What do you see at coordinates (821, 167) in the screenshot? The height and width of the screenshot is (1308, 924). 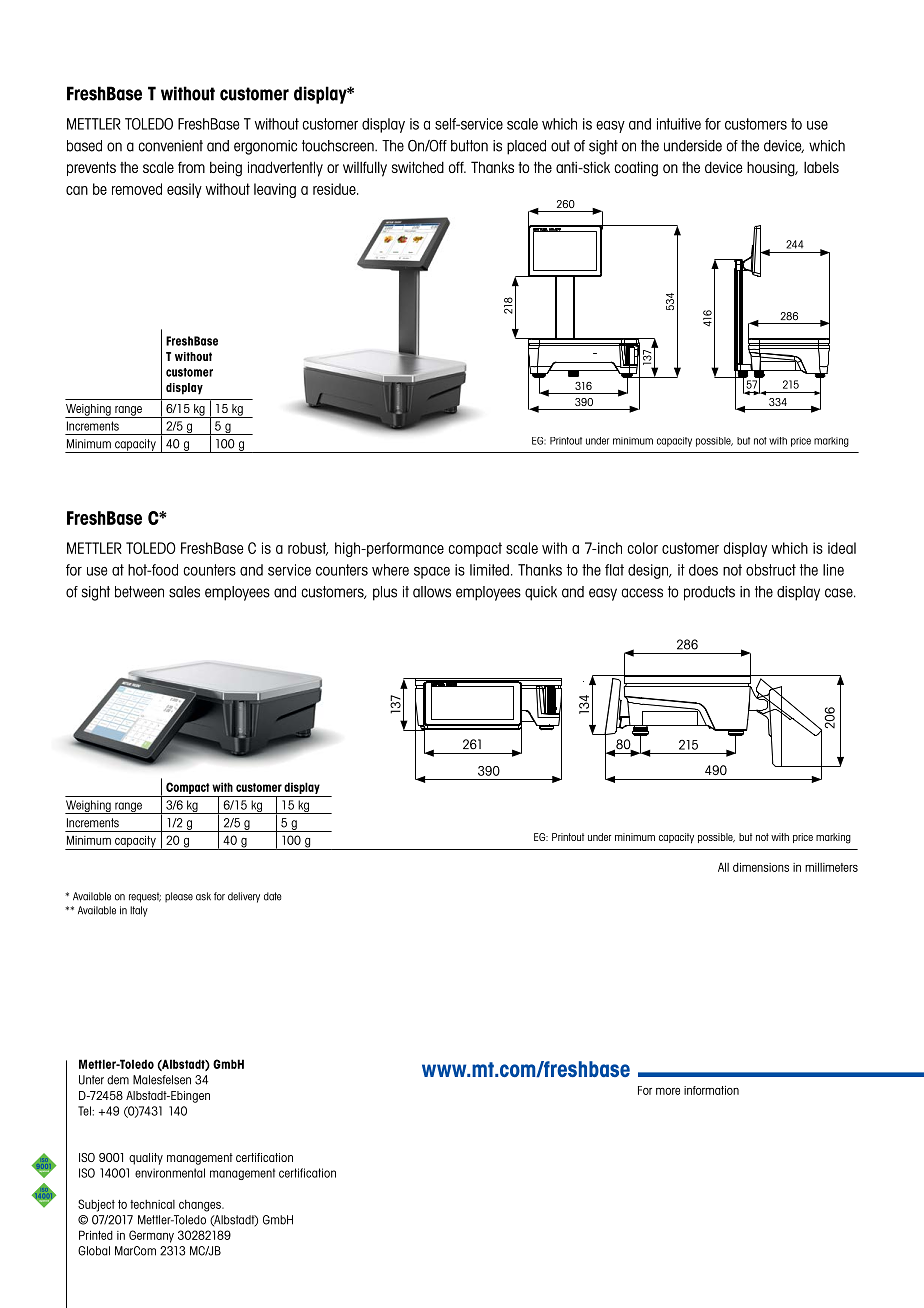 I see `labels` at bounding box center [821, 167].
